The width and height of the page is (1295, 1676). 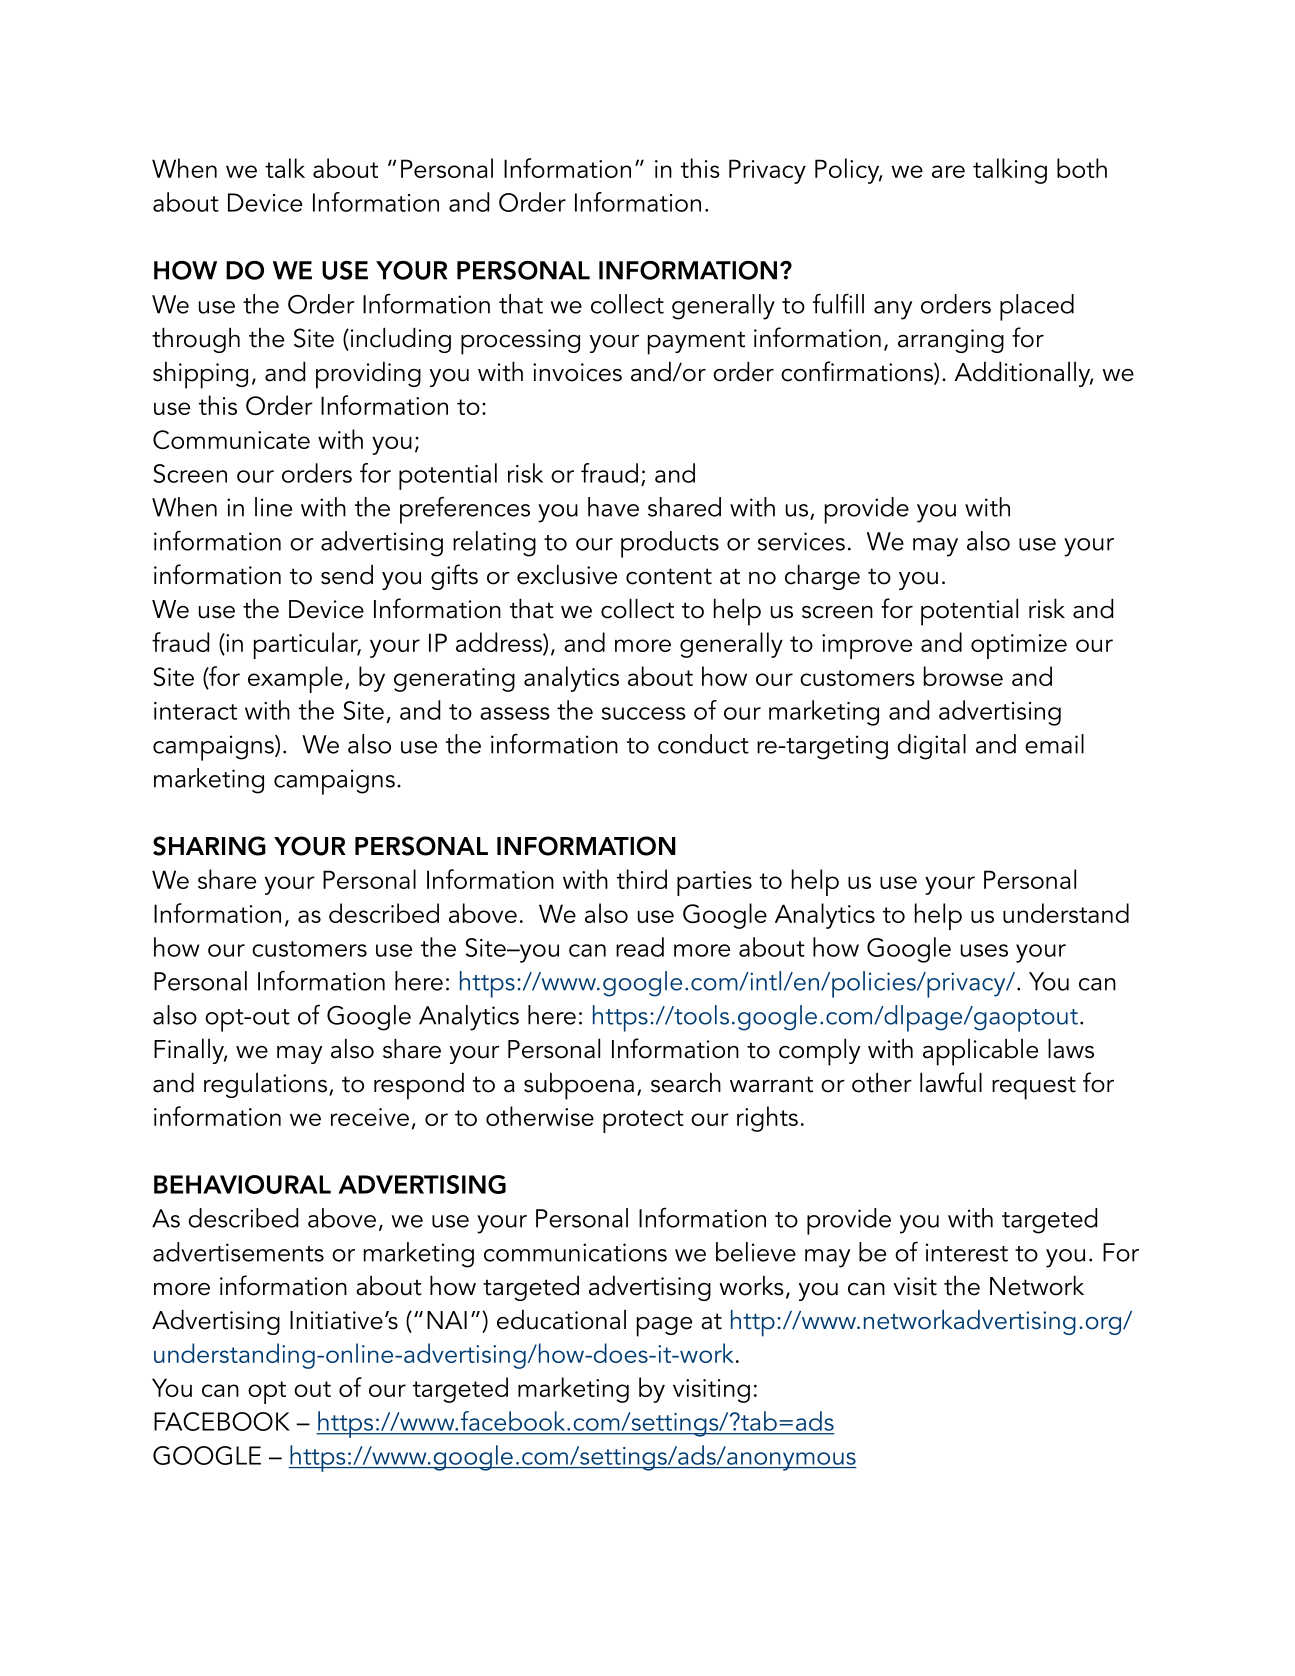 I want to click on third, so click(x=642, y=879).
